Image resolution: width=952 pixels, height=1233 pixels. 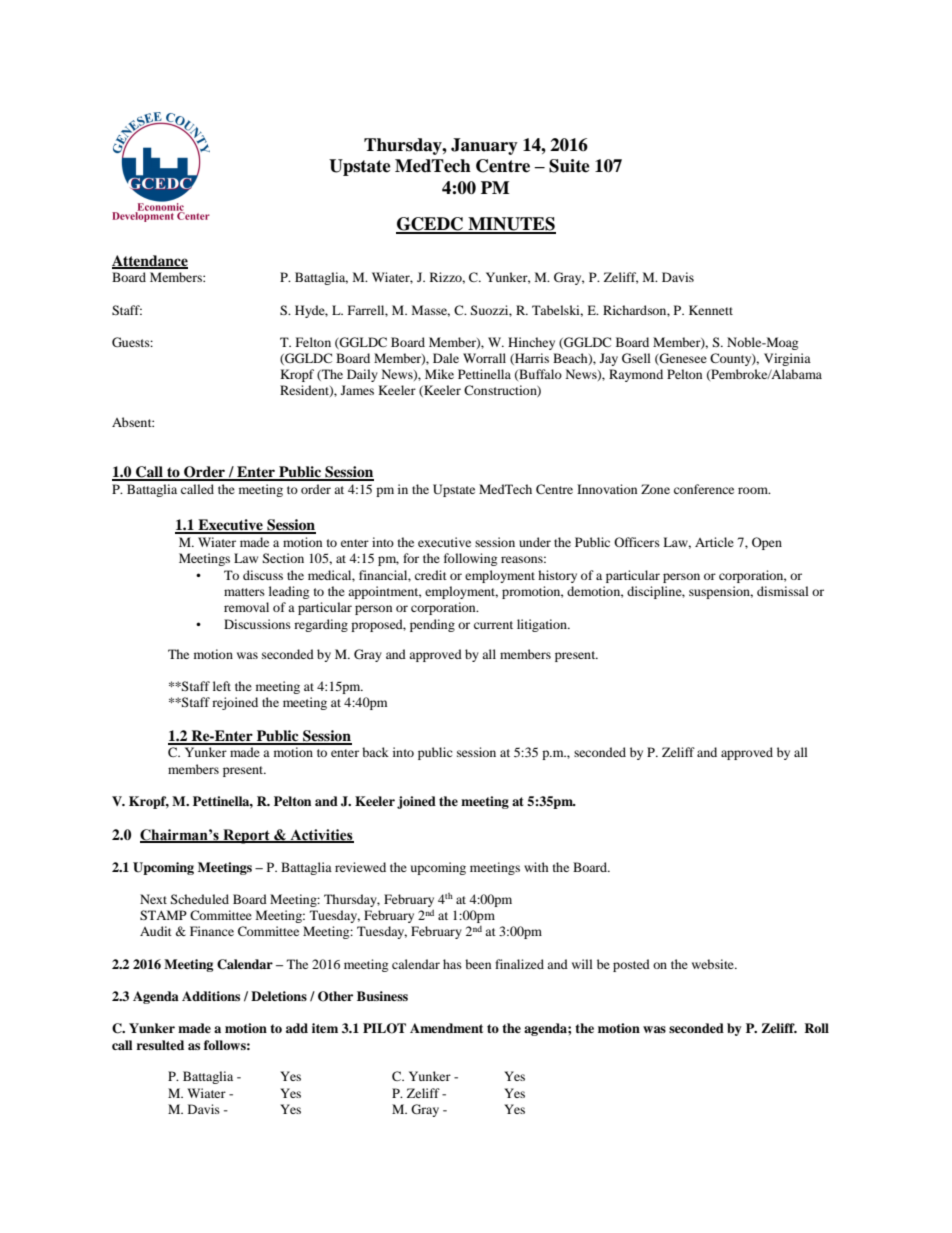 What do you see at coordinates (493, 625) in the screenshot?
I see `current` at bounding box center [493, 625].
